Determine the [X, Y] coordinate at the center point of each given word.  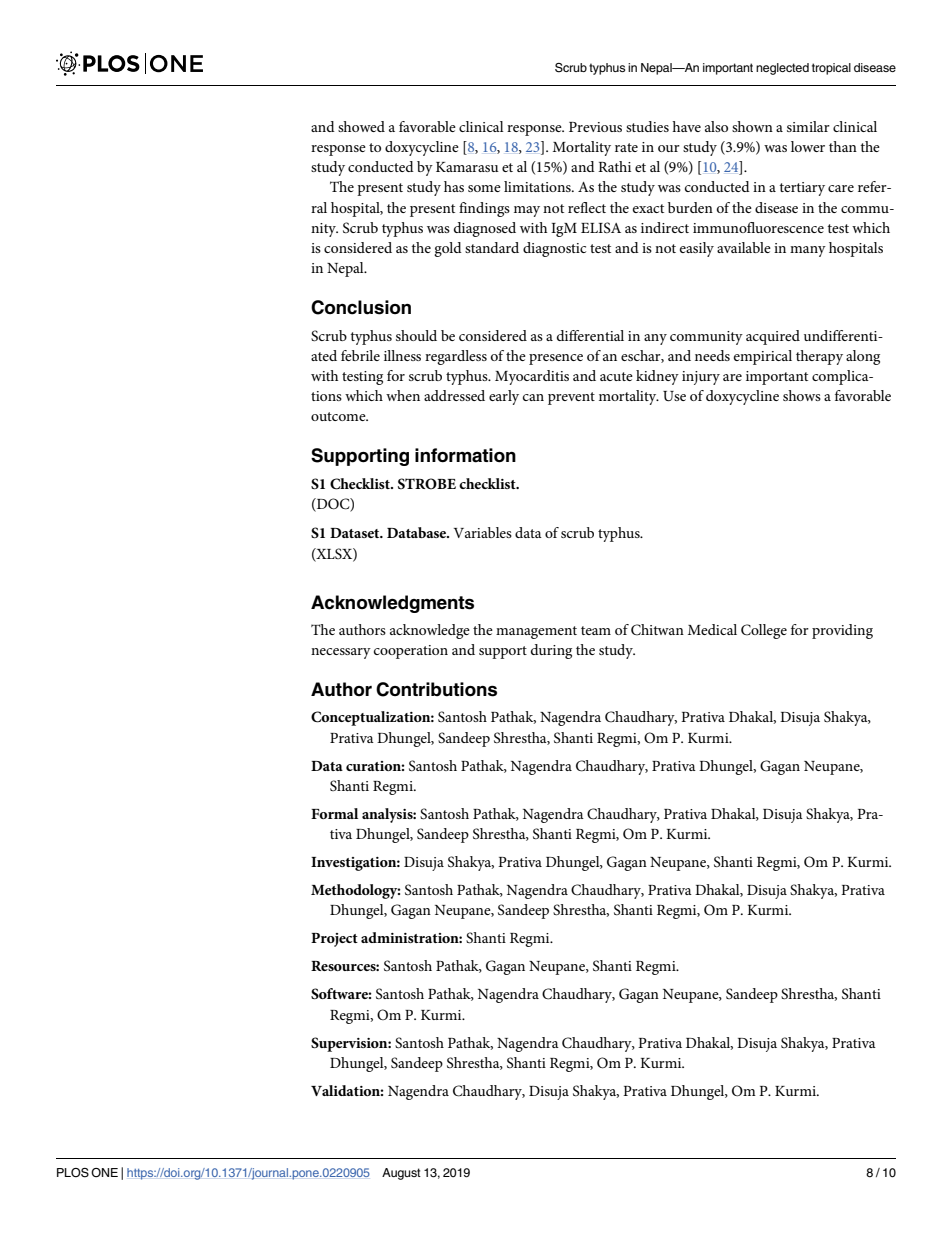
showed [361, 126]
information [465, 455]
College [764, 631]
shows [802, 395]
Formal [334, 813]
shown [752, 126]
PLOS [73, 1173]
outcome [339, 416]
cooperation [411, 652]
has [454, 186]
